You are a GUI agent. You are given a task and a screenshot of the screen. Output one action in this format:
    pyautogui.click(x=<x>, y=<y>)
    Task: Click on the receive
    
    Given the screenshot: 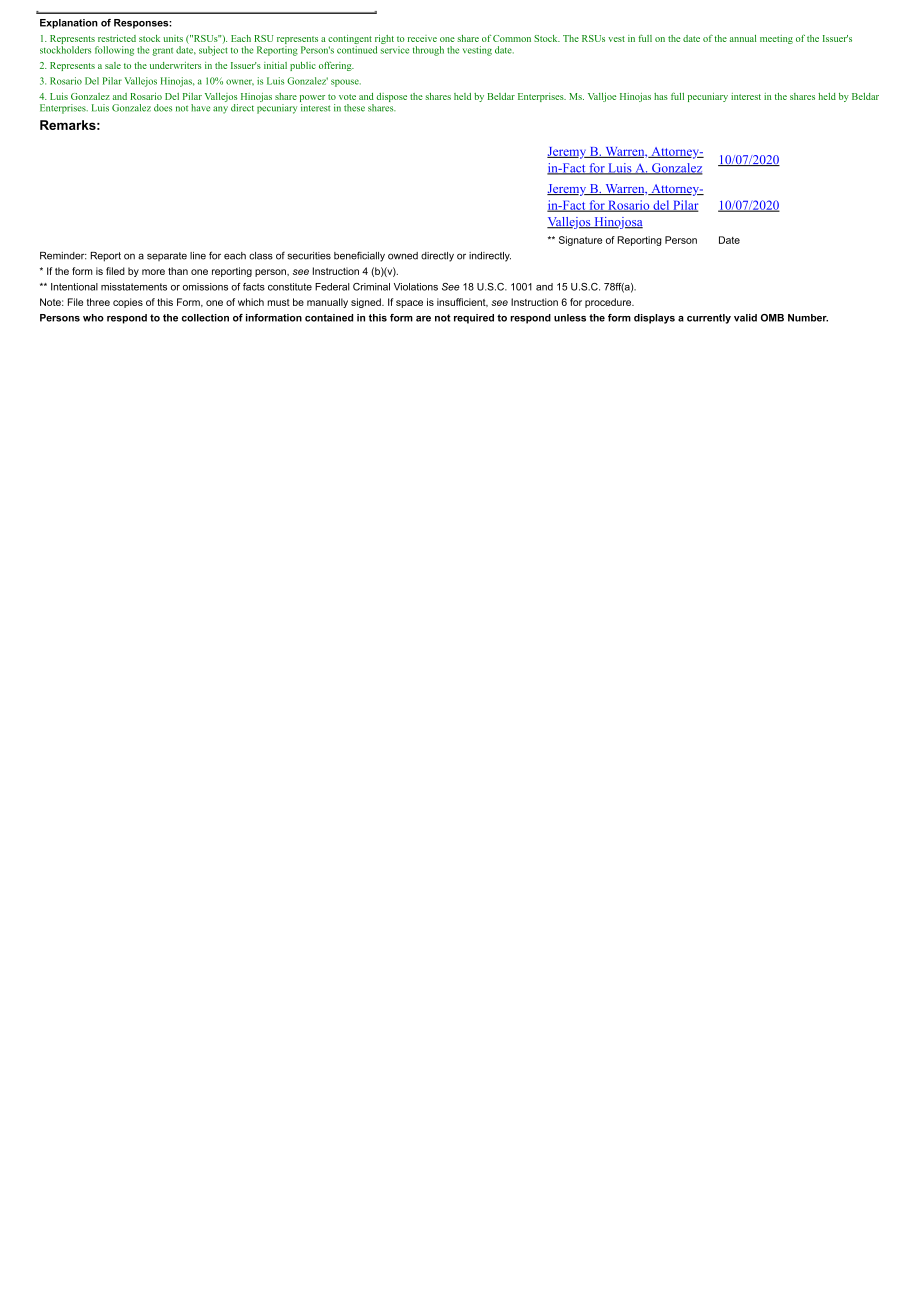 What is the action you would take?
    pyautogui.click(x=422, y=38)
